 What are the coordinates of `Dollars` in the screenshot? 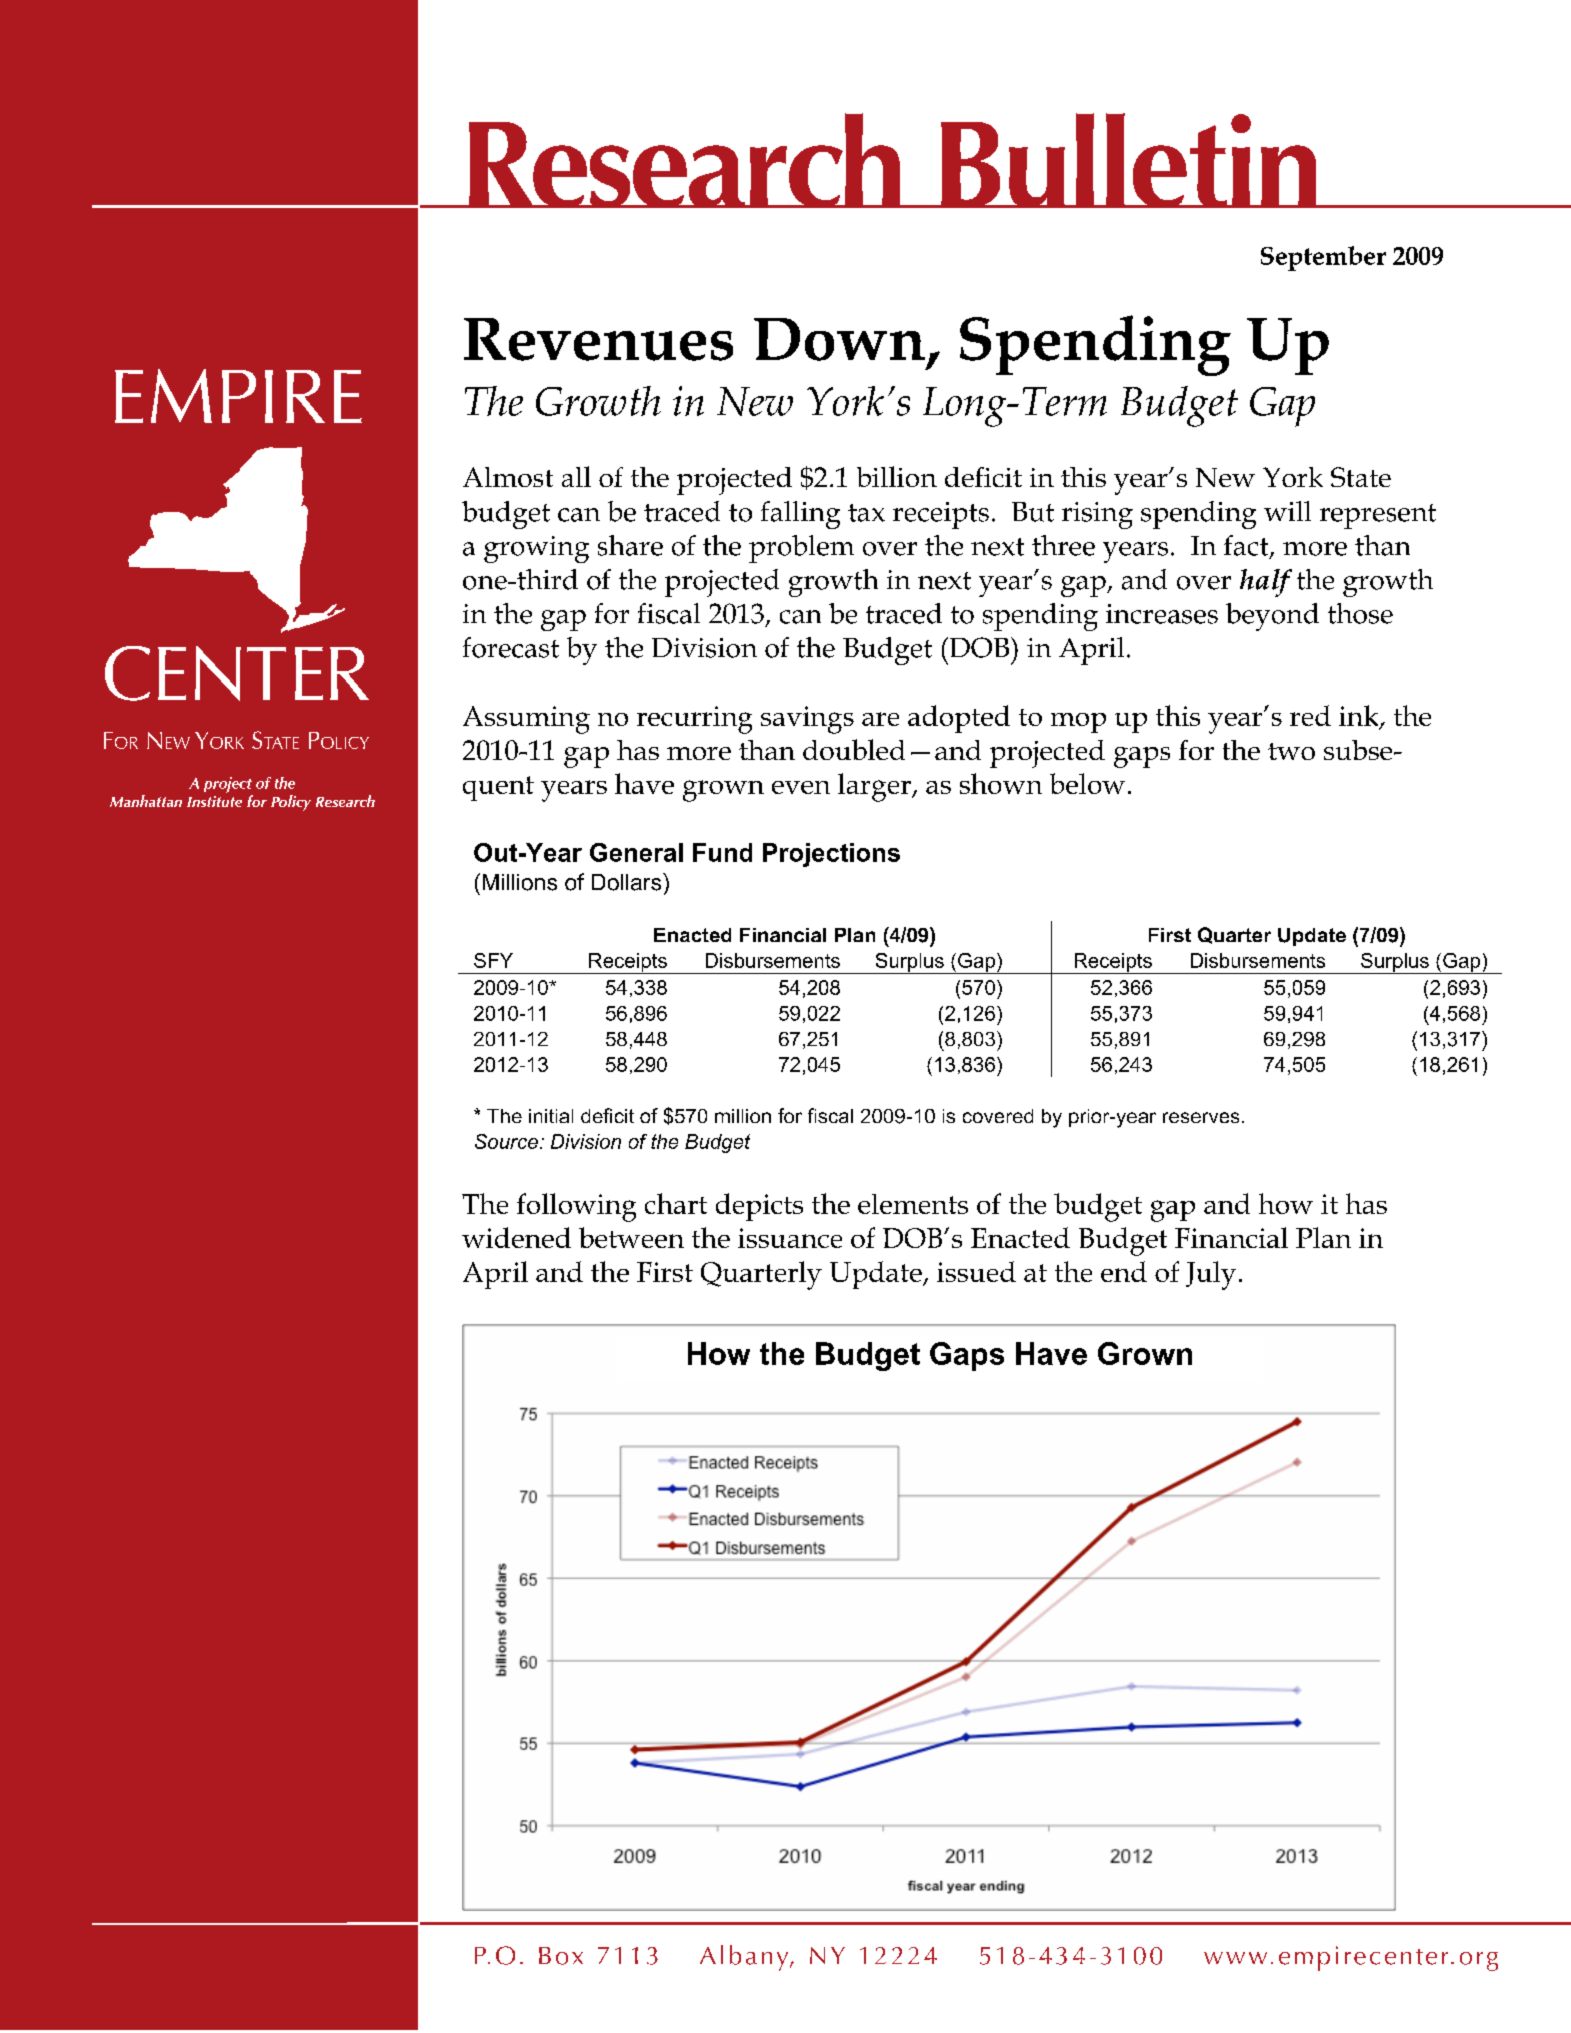 It's located at (628, 882).
